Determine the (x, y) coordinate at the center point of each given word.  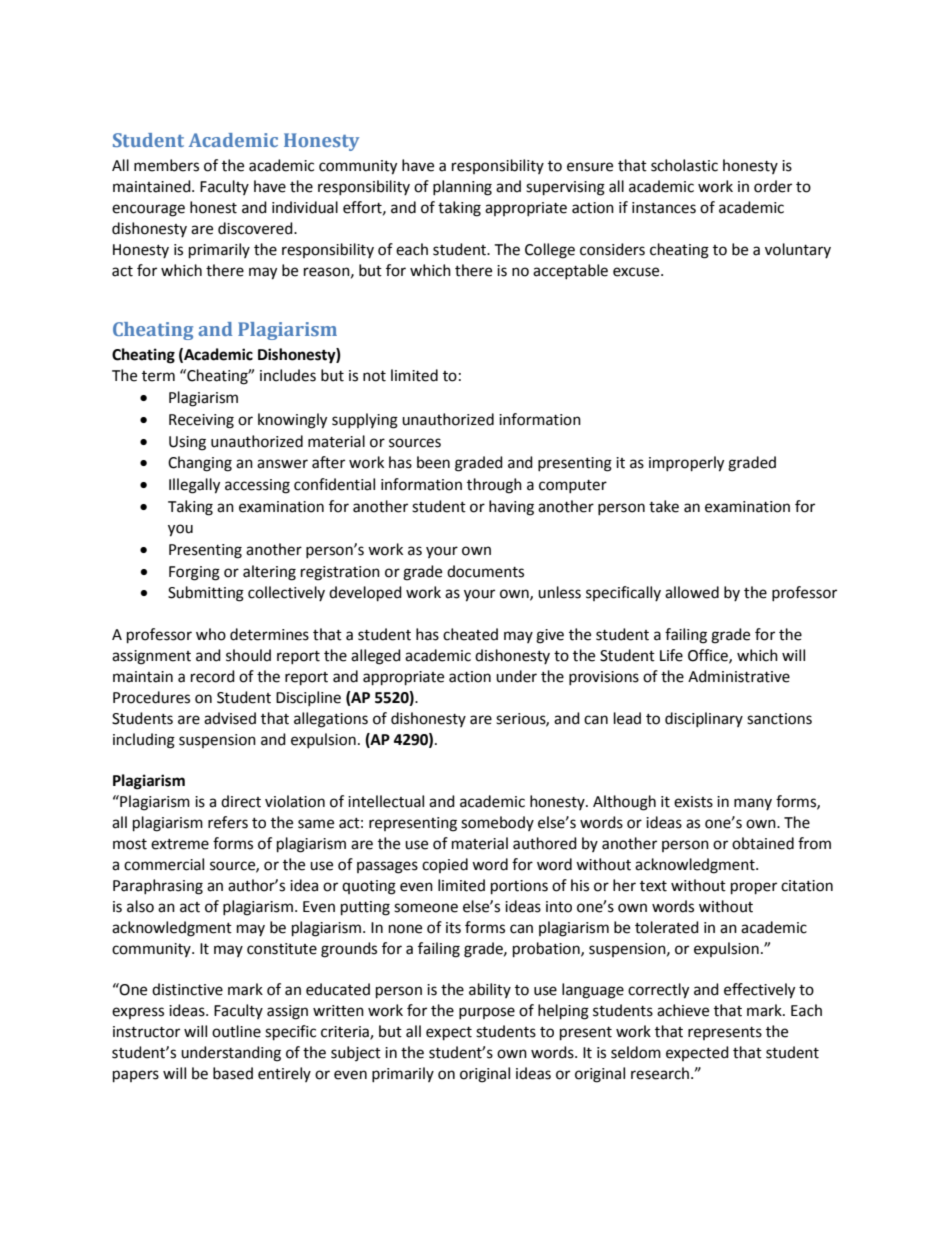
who (211, 634)
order (773, 186)
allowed (692, 592)
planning (462, 188)
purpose (487, 1013)
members (166, 165)
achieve (683, 1010)
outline (236, 1031)
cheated (470, 634)
